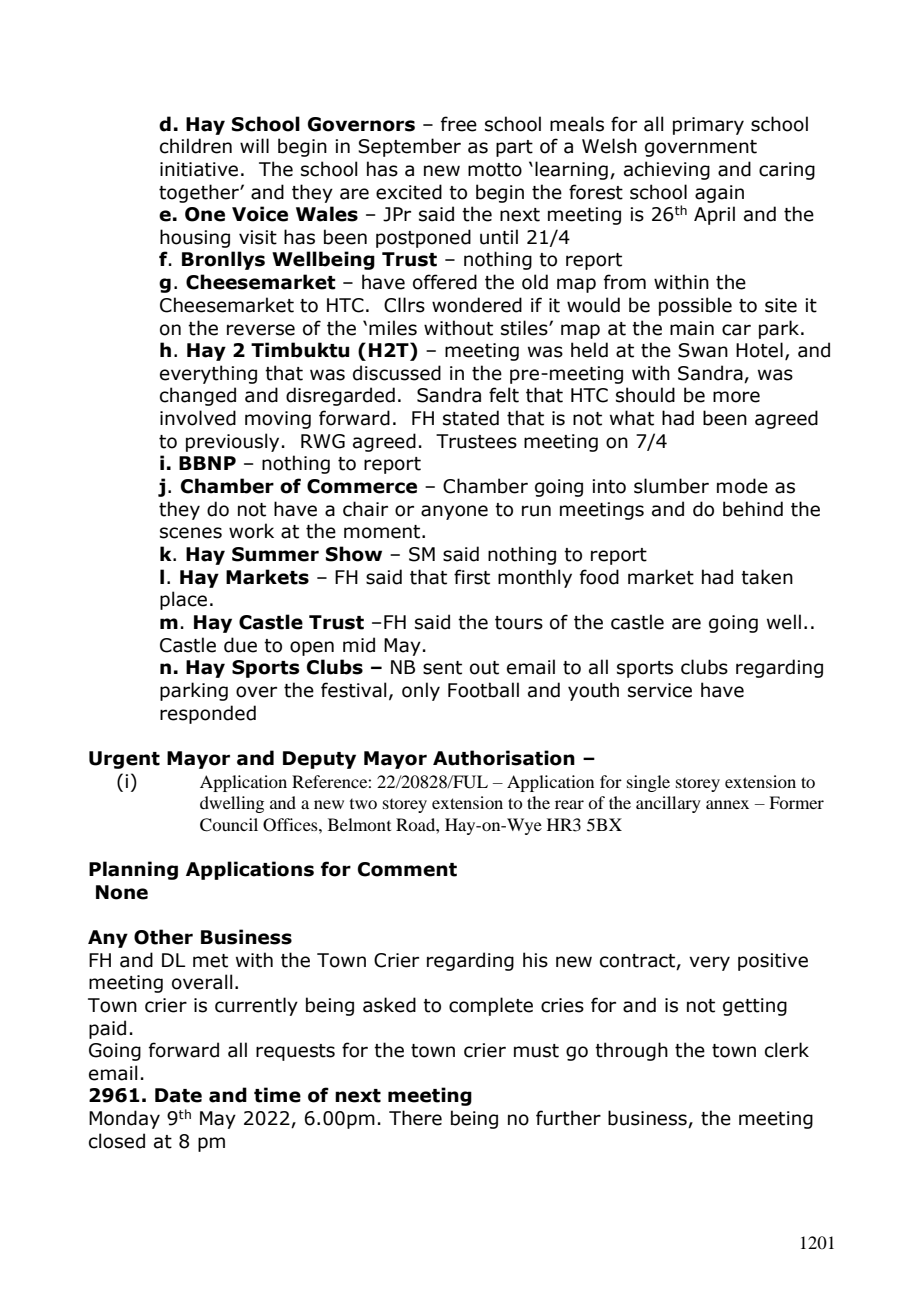 The width and height of the image is (924, 1308). What do you see at coordinates (767, 577) in the image?
I see `taken` at bounding box center [767, 577].
